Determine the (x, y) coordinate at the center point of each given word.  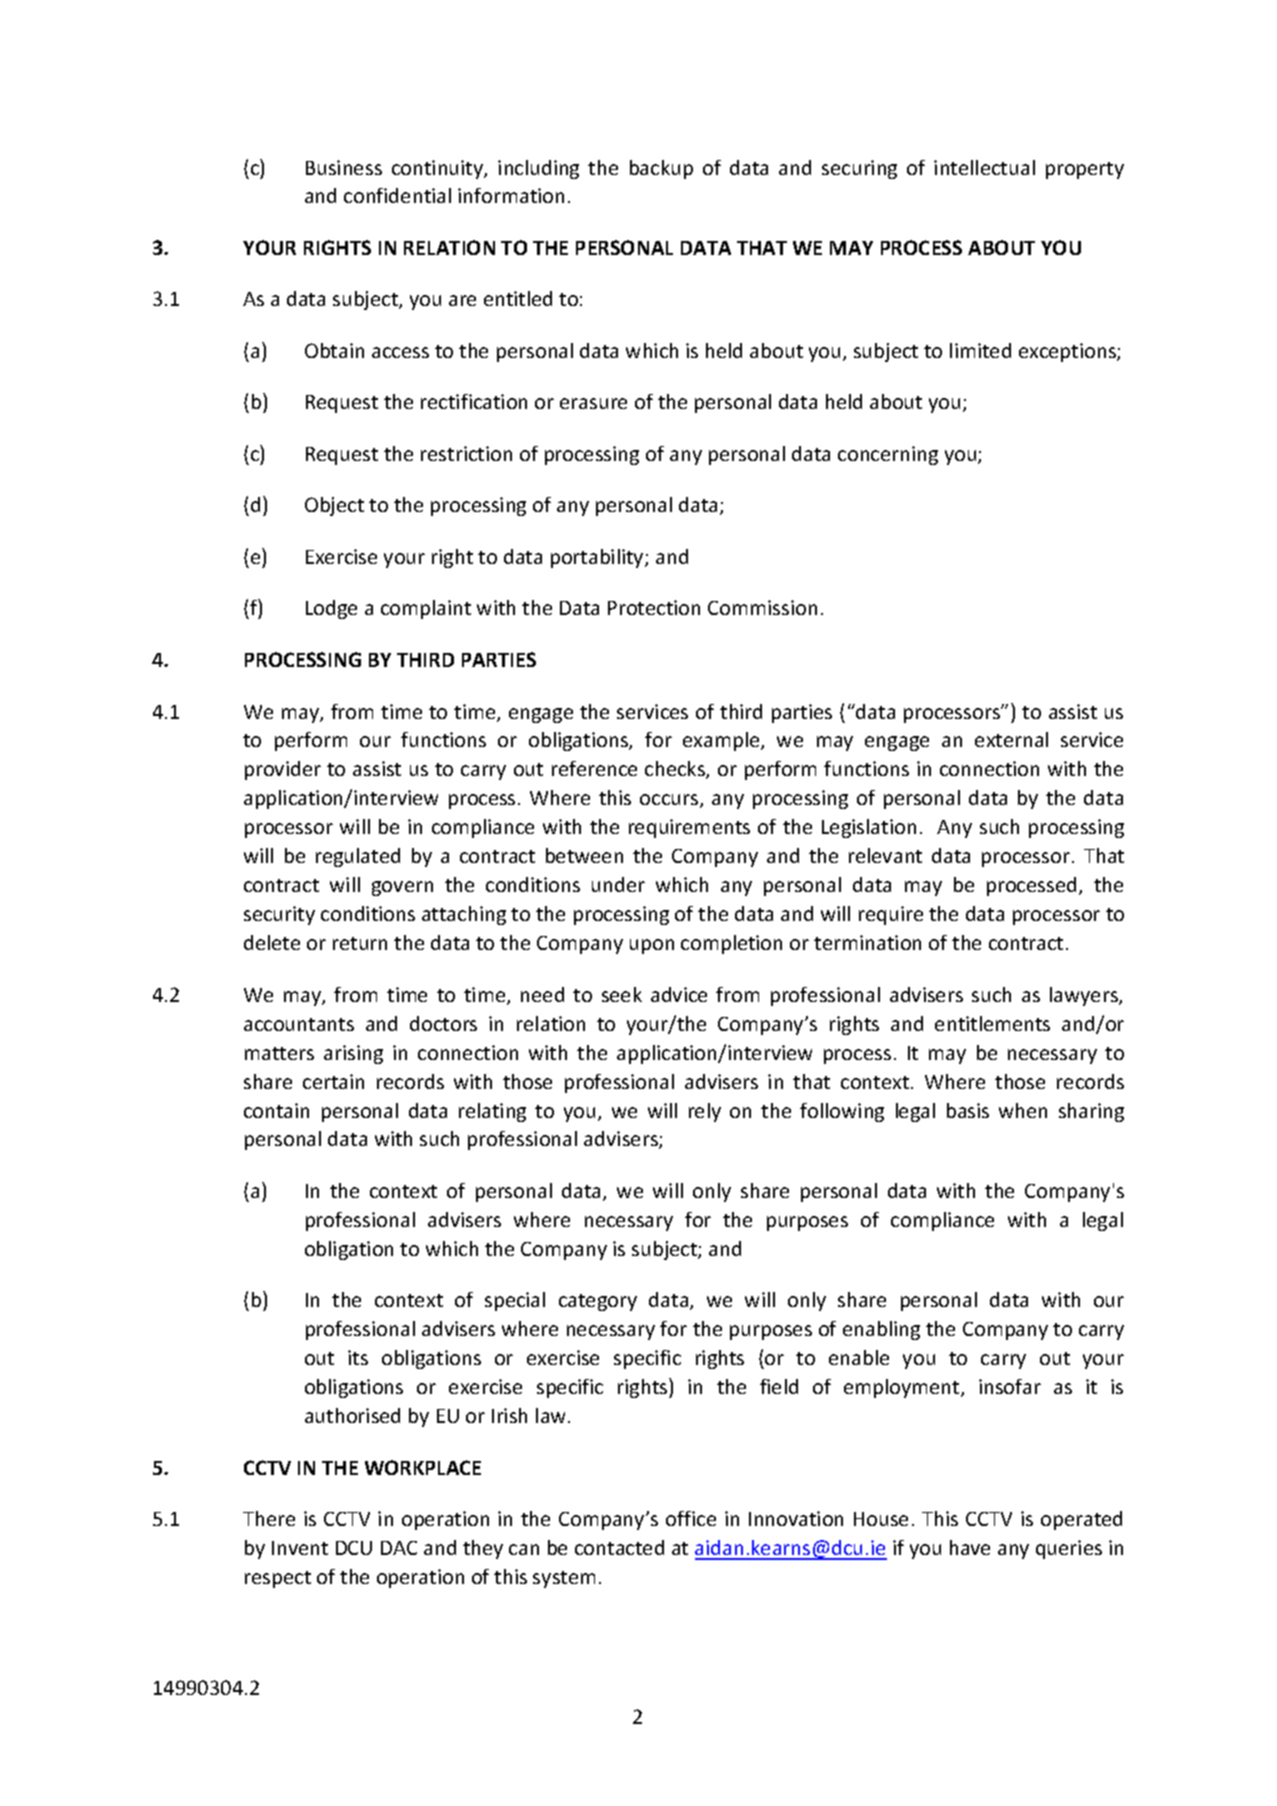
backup (661, 169)
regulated (358, 857)
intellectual (984, 167)
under (618, 884)
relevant (885, 855)
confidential (397, 195)
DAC (399, 1548)
